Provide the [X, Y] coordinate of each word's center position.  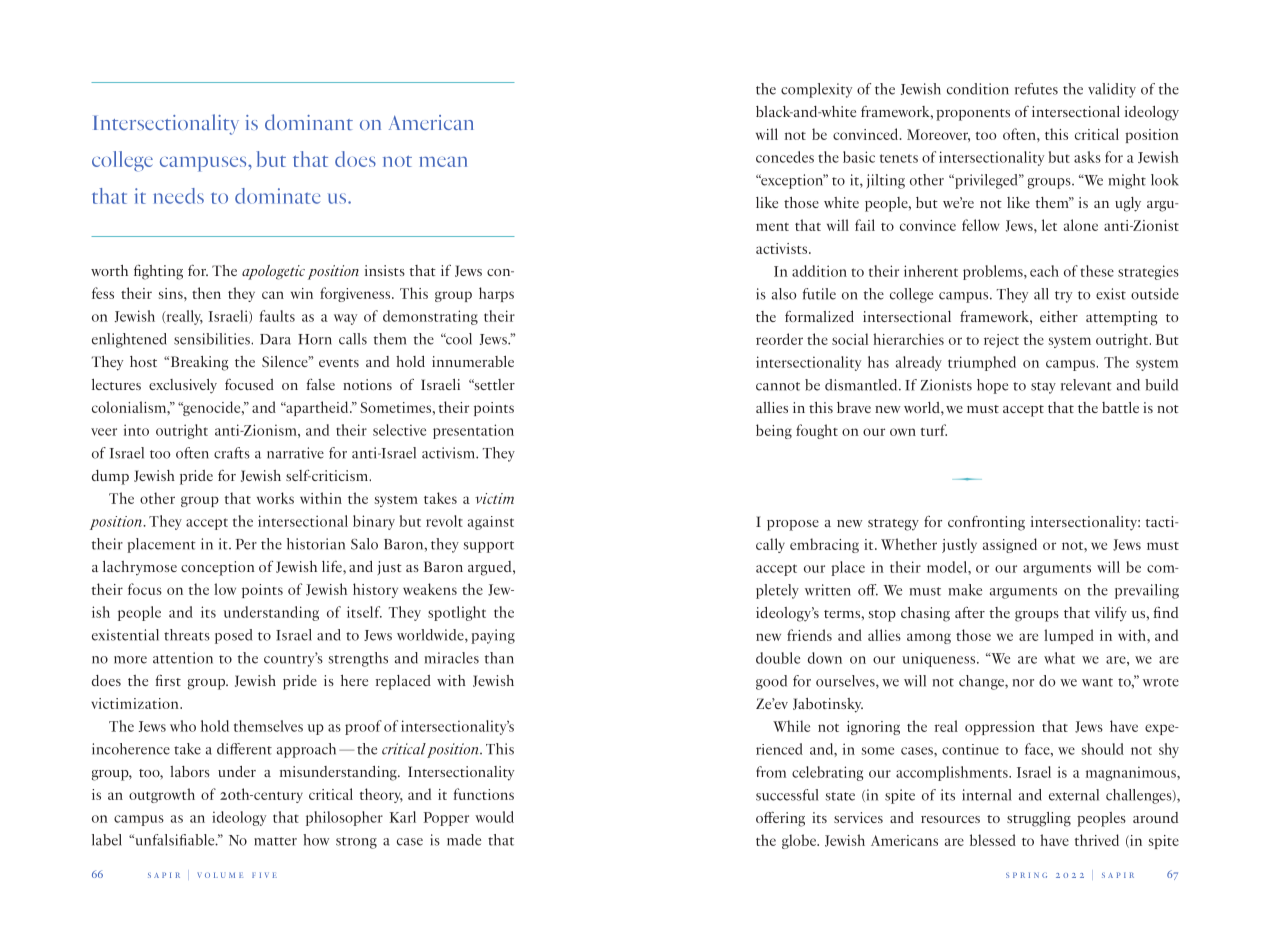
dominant [309, 122]
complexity [816, 90]
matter [275, 841]
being [774, 431]
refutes [1036, 89]
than [499, 658]
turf [934, 430]
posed [233, 636]
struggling [1039, 819]
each [1044, 271]
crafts [232, 453]
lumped [1069, 636]
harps [496, 294]
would [494, 817]
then [206, 293]
